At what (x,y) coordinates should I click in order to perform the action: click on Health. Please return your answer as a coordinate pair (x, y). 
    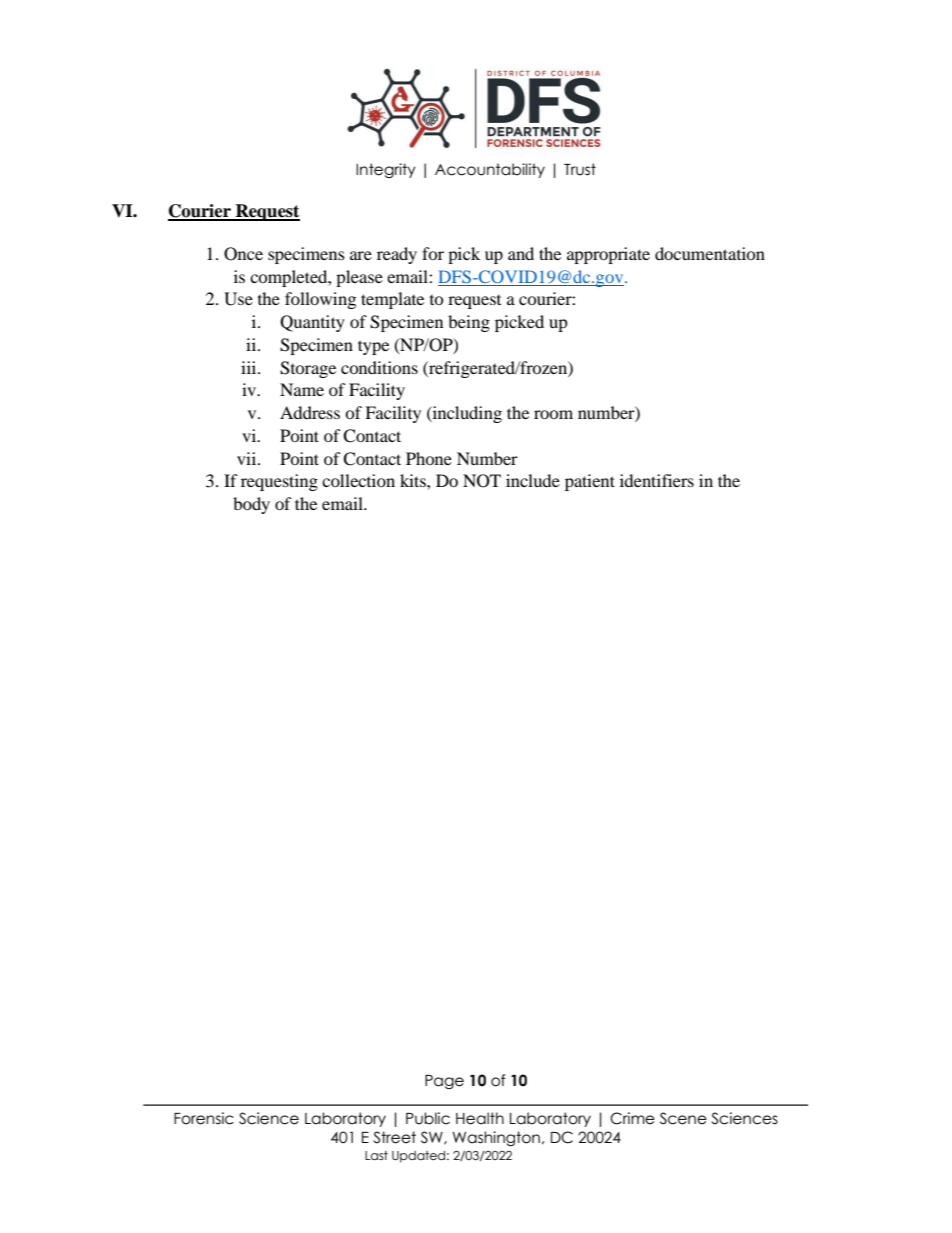
    Looking at the image, I should click on (480, 1118).
